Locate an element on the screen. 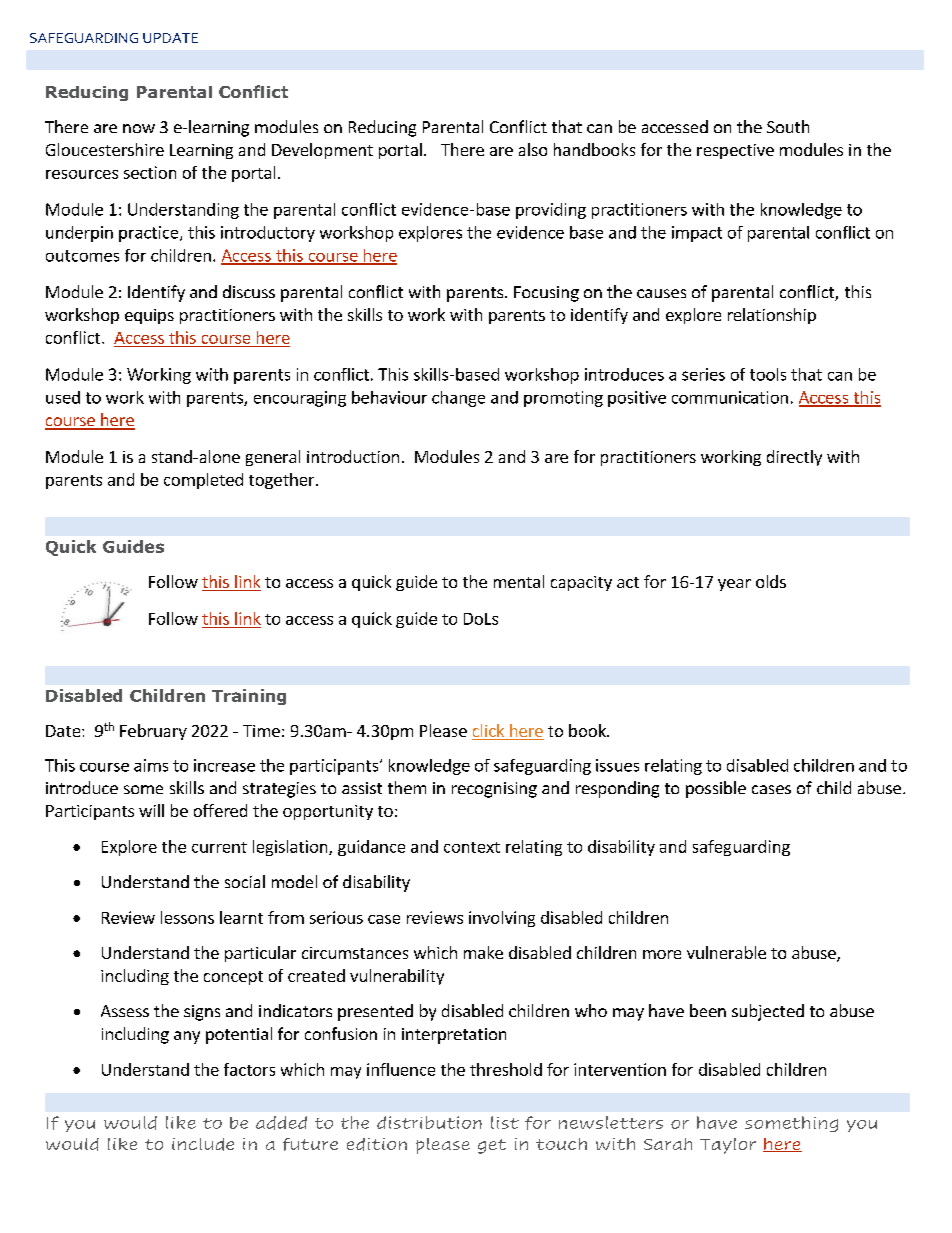  used is located at coordinates (63, 397).
